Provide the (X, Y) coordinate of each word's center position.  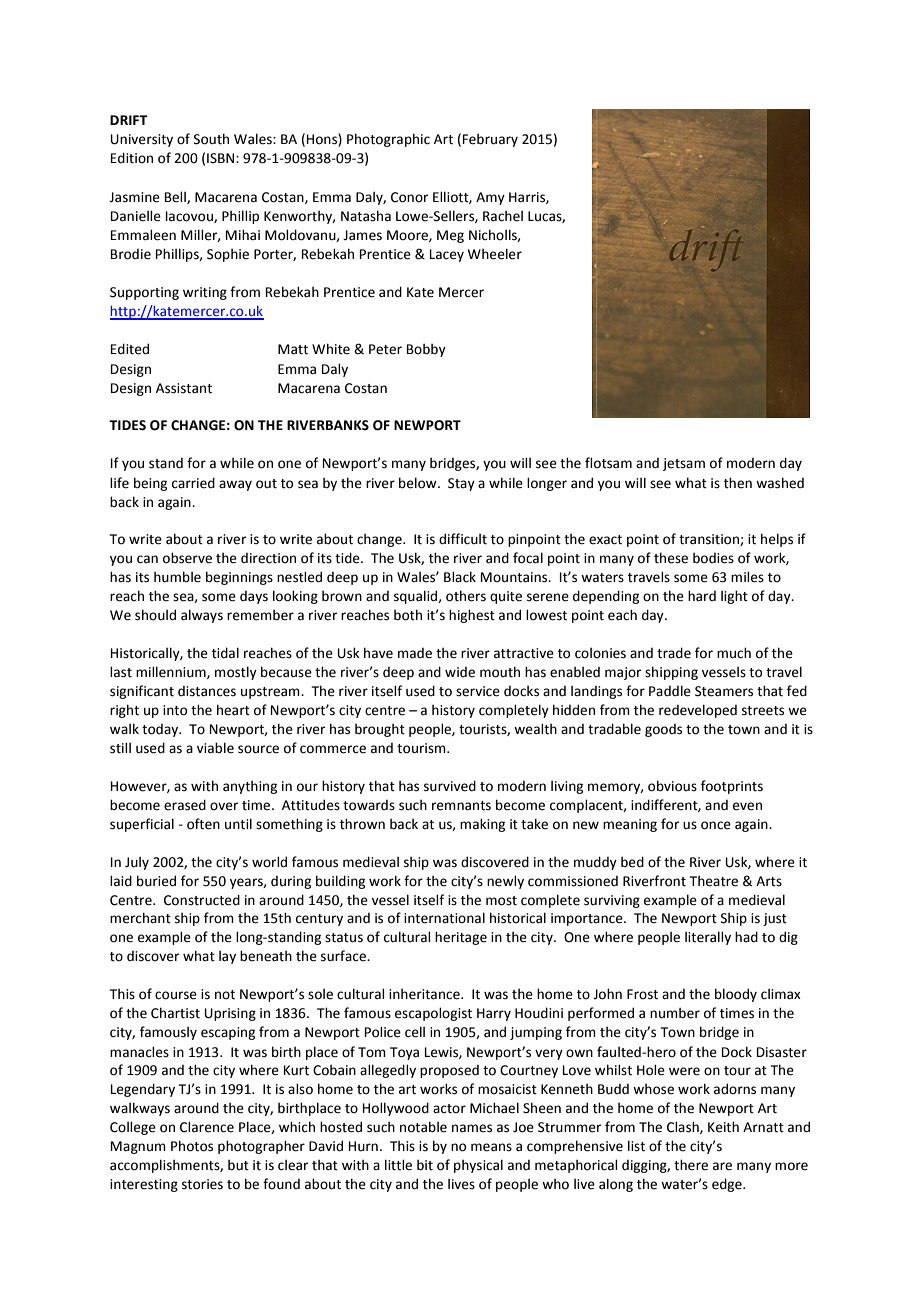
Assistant (184, 388)
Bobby (426, 350)
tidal (225, 653)
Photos (192, 1146)
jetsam (684, 464)
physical (478, 1166)
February (490, 140)
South (211, 139)
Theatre (714, 881)
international (444, 918)
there (691, 1165)
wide (460, 672)
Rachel (503, 216)
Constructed (202, 900)
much (734, 653)
